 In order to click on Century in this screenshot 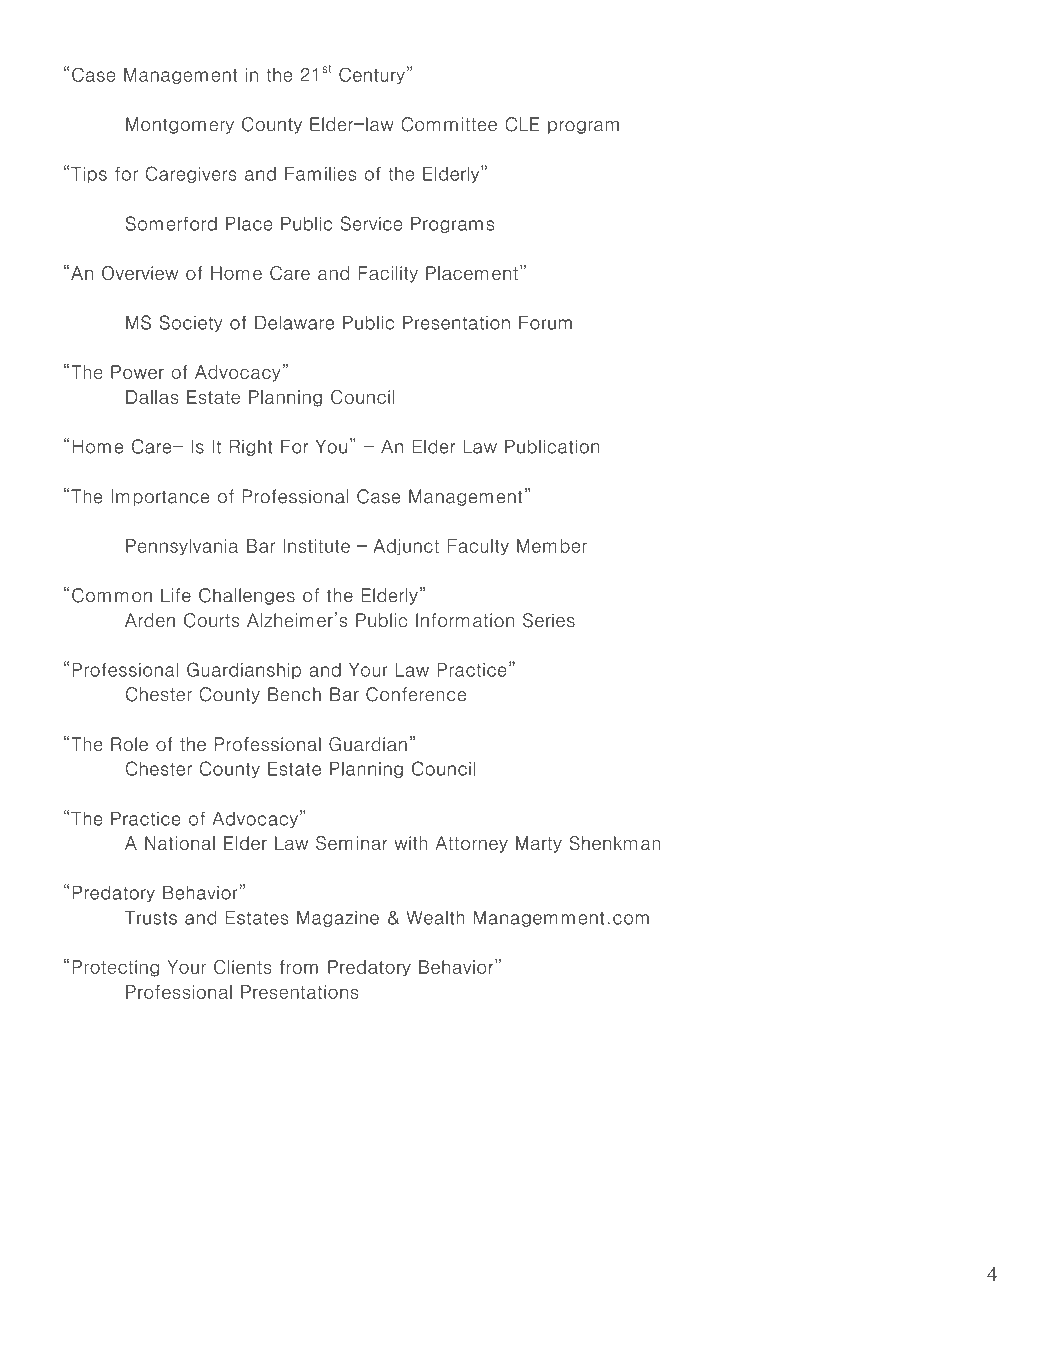, I will do `click(372, 75)`.
